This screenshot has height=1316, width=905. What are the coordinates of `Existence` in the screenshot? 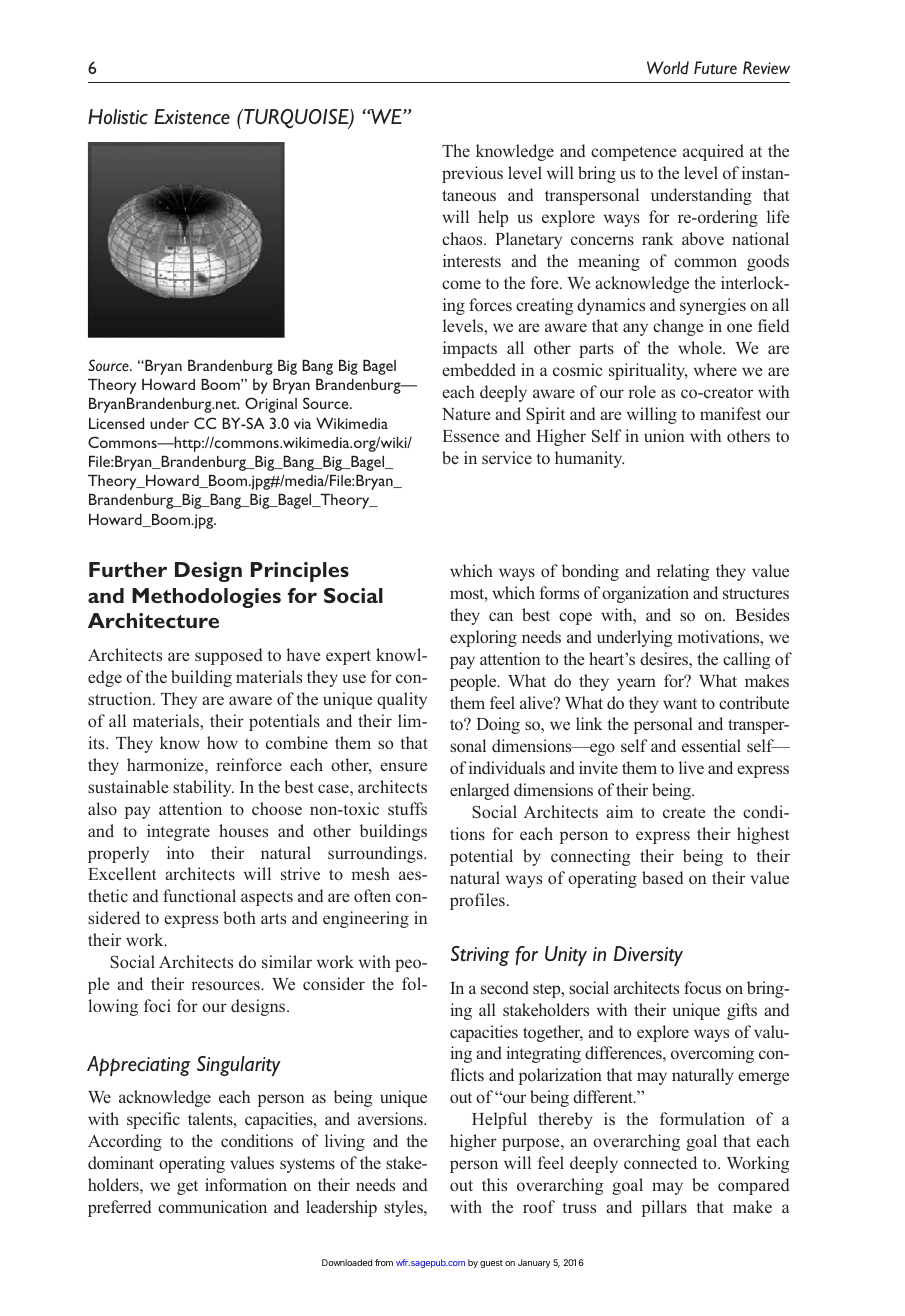 It's located at (192, 117).
